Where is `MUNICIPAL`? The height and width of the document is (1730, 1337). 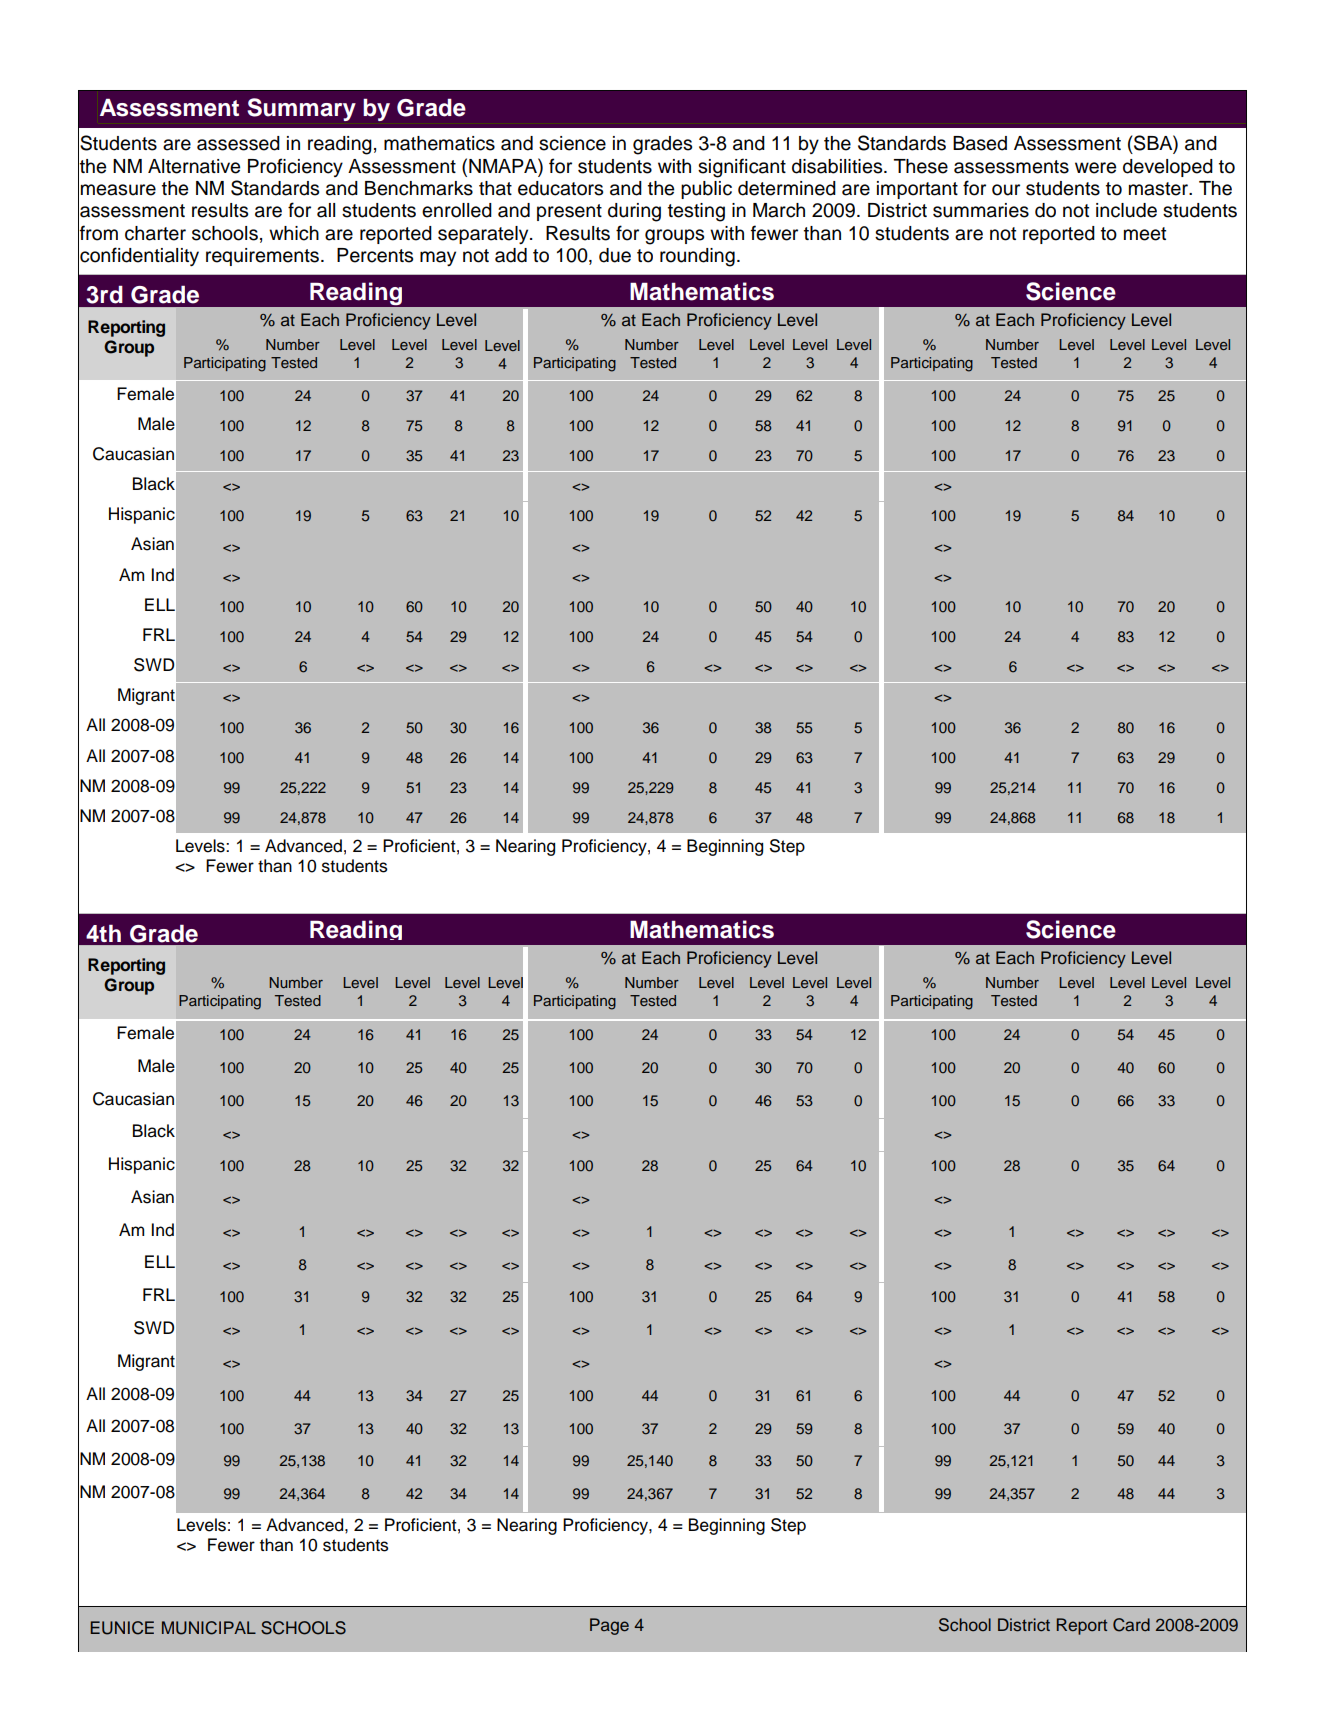 MUNICIPAL is located at coordinates (209, 1628).
